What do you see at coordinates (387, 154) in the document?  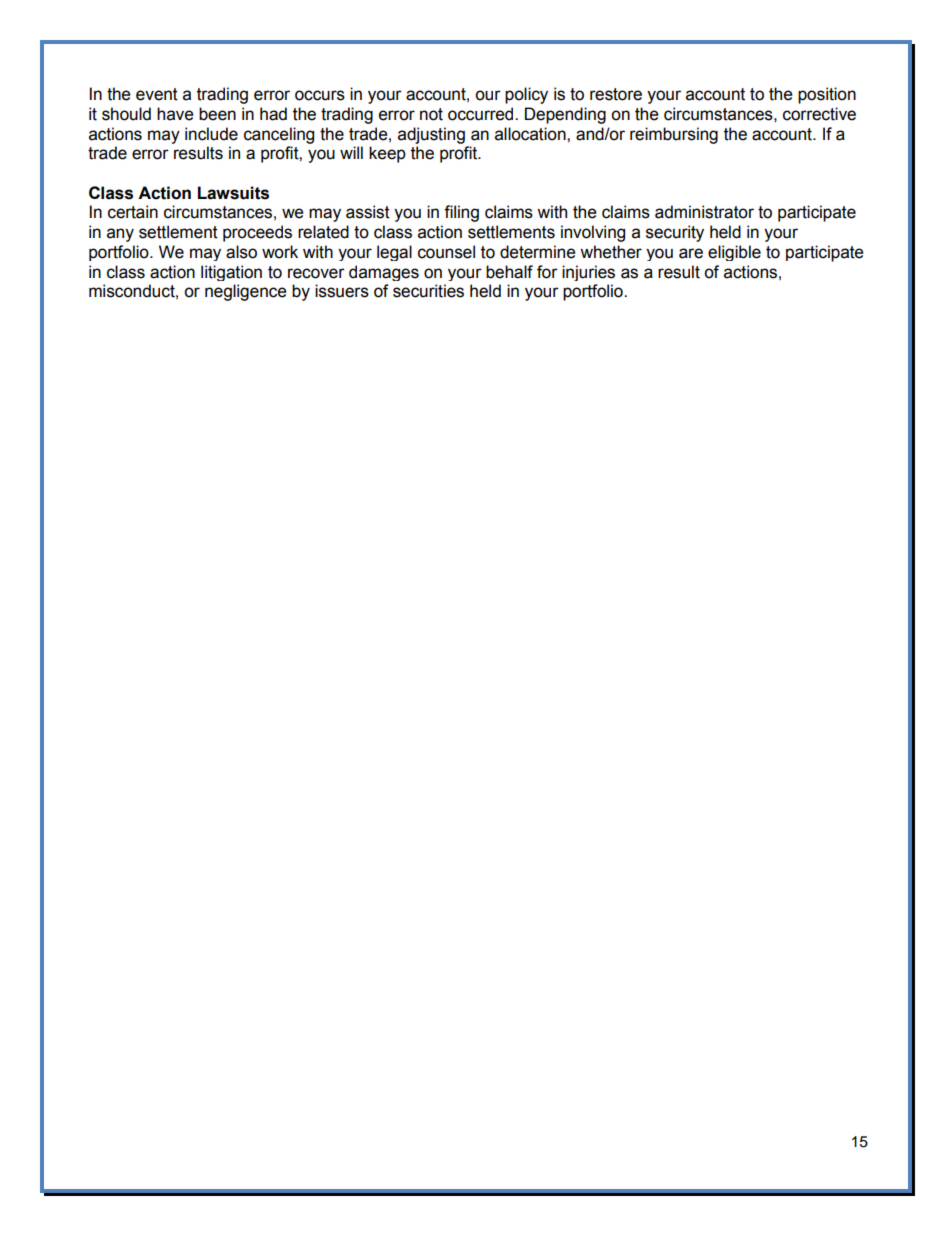 I see `keep` at bounding box center [387, 154].
